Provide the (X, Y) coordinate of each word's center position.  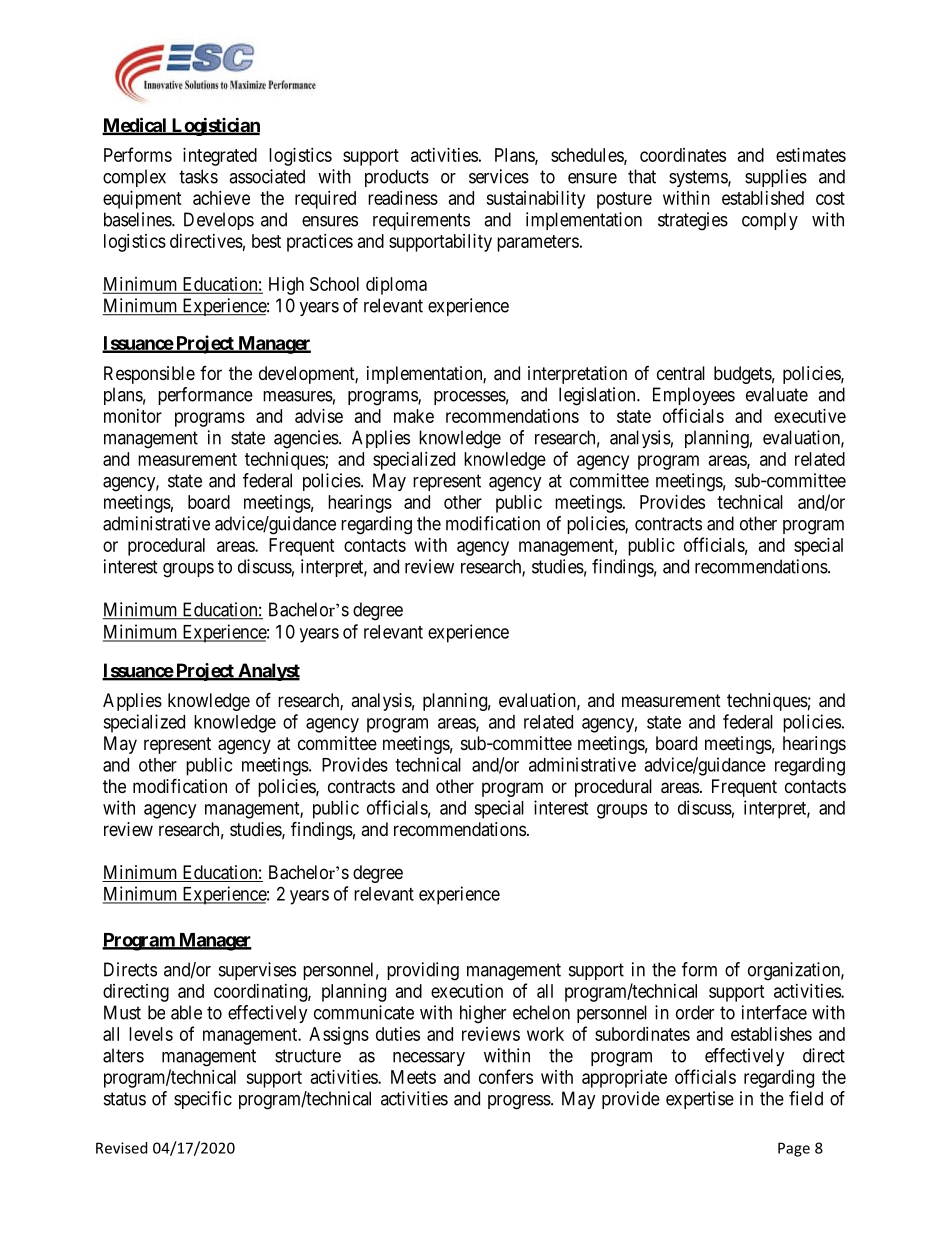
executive (810, 416)
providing (423, 971)
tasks (198, 176)
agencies (306, 439)
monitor (133, 416)
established (763, 198)
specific (203, 1100)
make (414, 416)
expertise (700, 1100)
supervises (257, 971)
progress (519, 1102)
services (499, 176)
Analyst (268, 672)
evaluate (777, 394)
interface (774, 1012)
